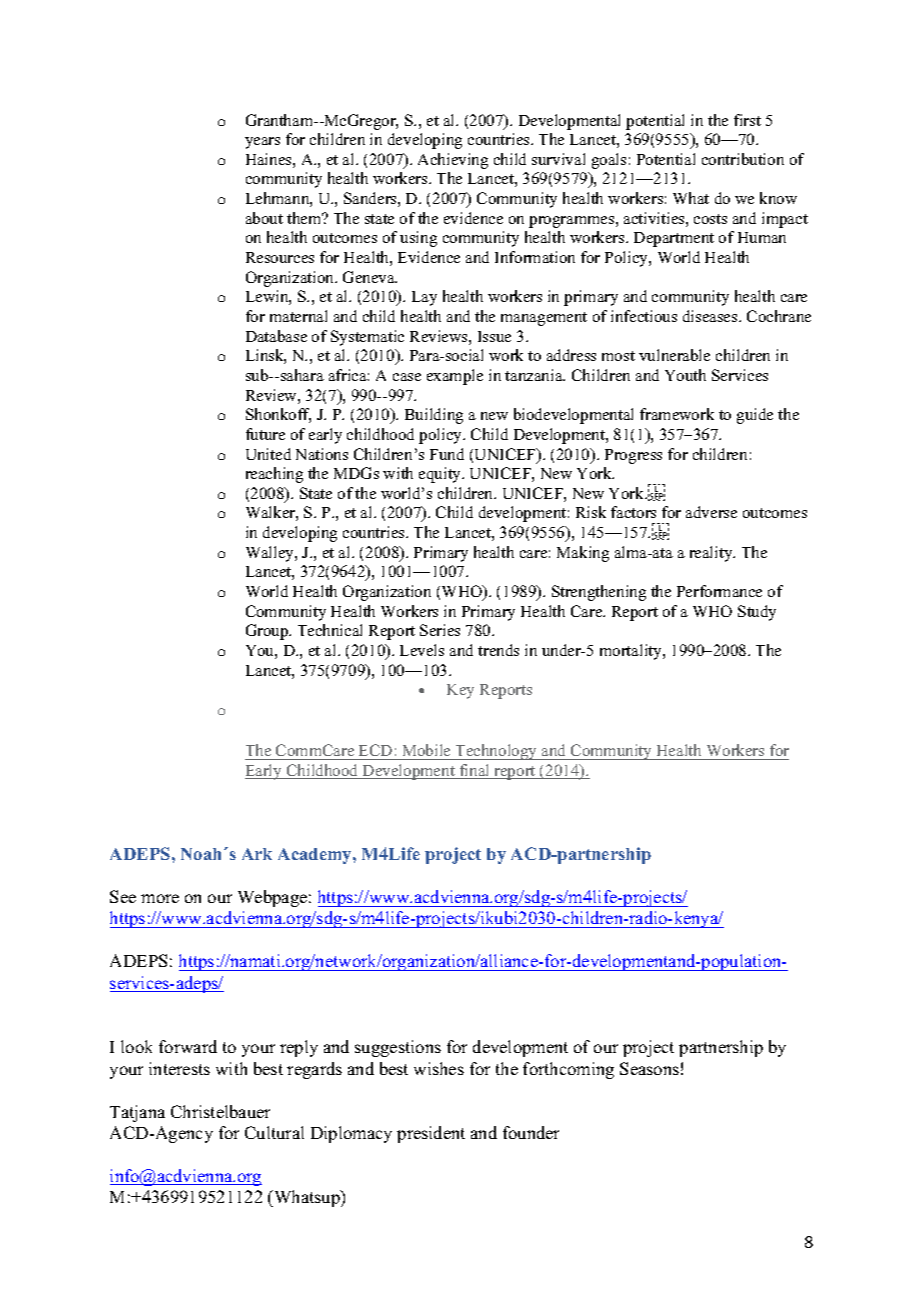 The image size is (924, 1308). I want to click on years, so click(262, 143).
